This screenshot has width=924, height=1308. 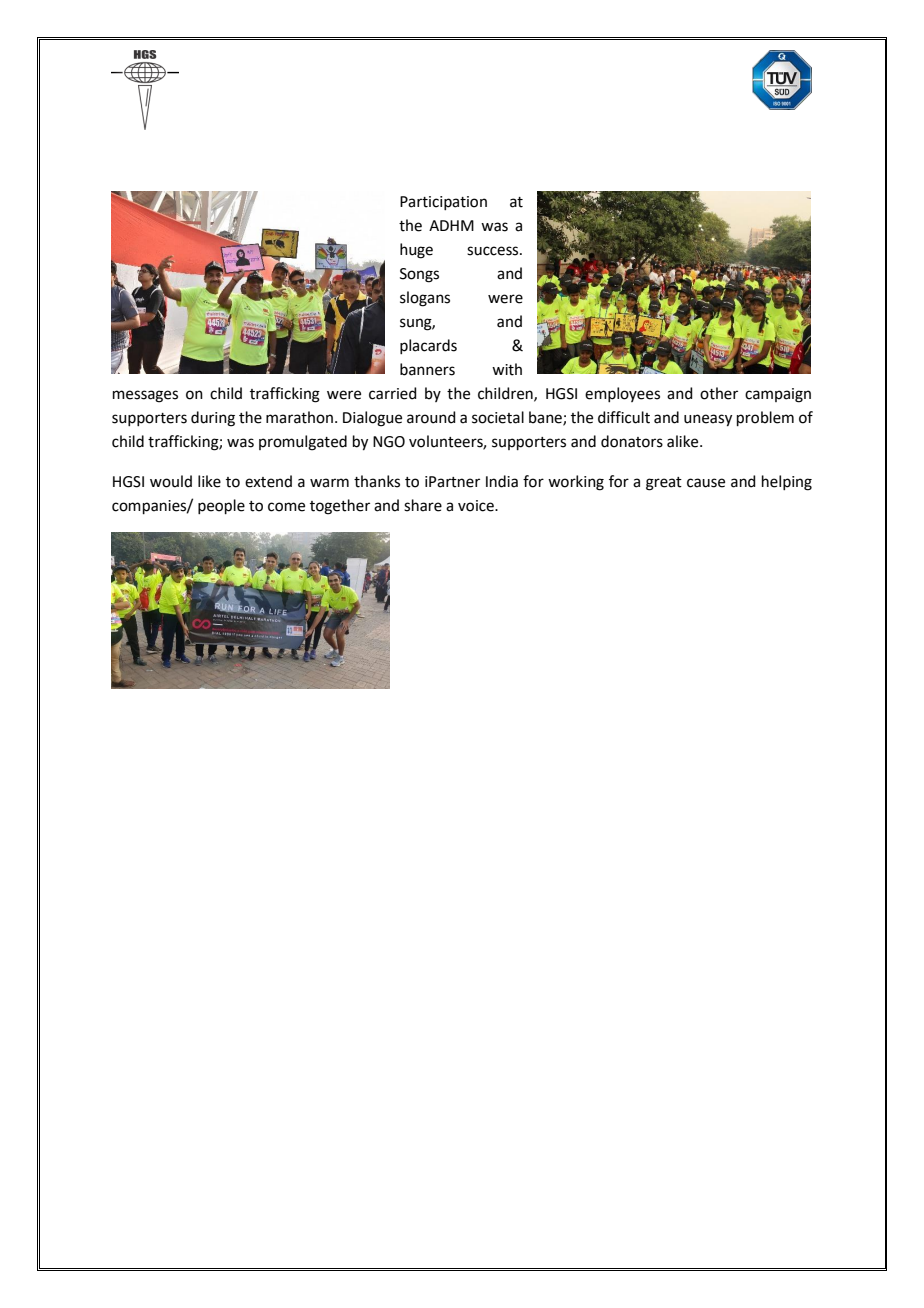 What do you see at coordinates (428, 346) in the screenshot?
I see `placards` at bounding box center [428, 346].
